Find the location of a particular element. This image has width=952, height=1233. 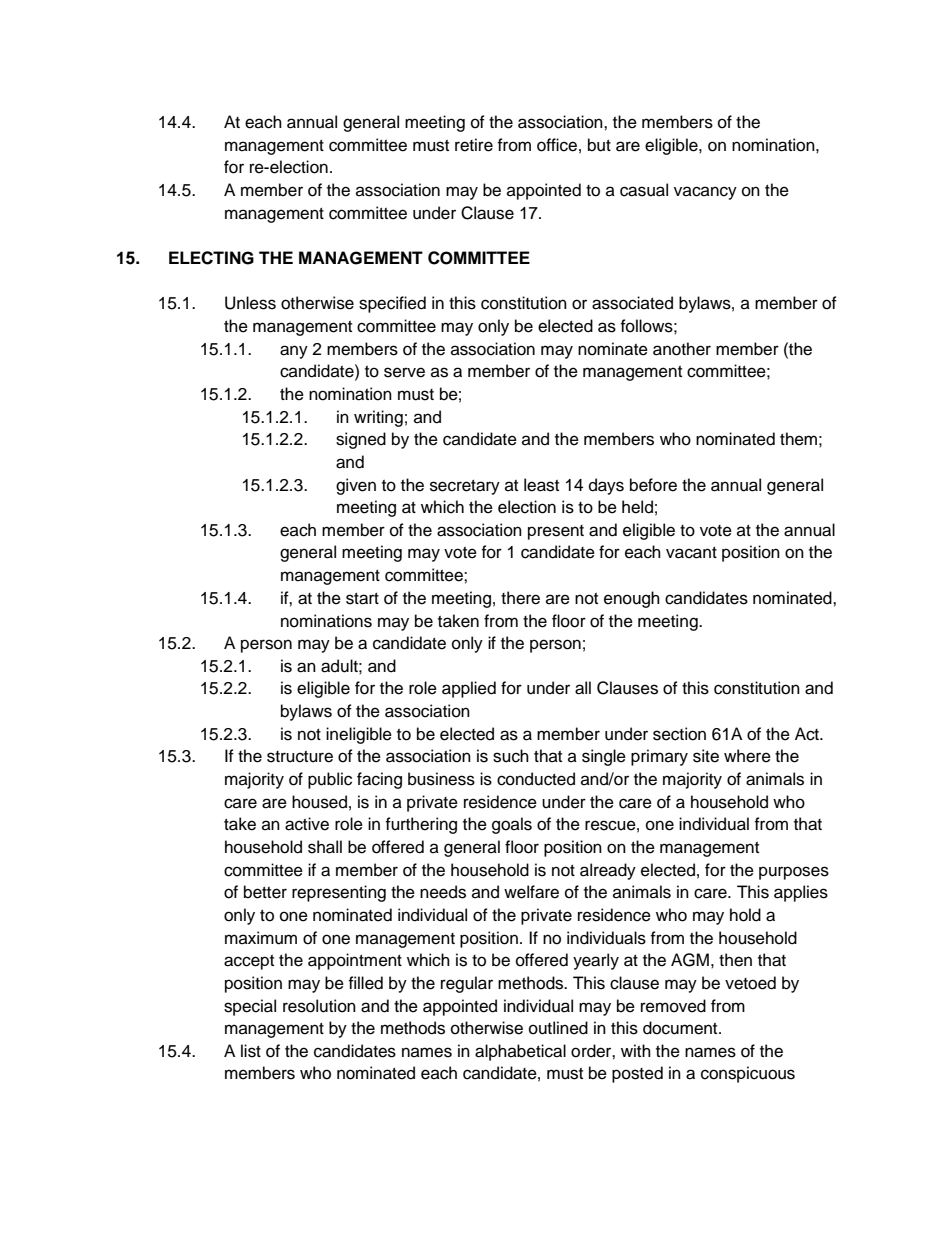

vacant is located at coordinates (691, 553).
